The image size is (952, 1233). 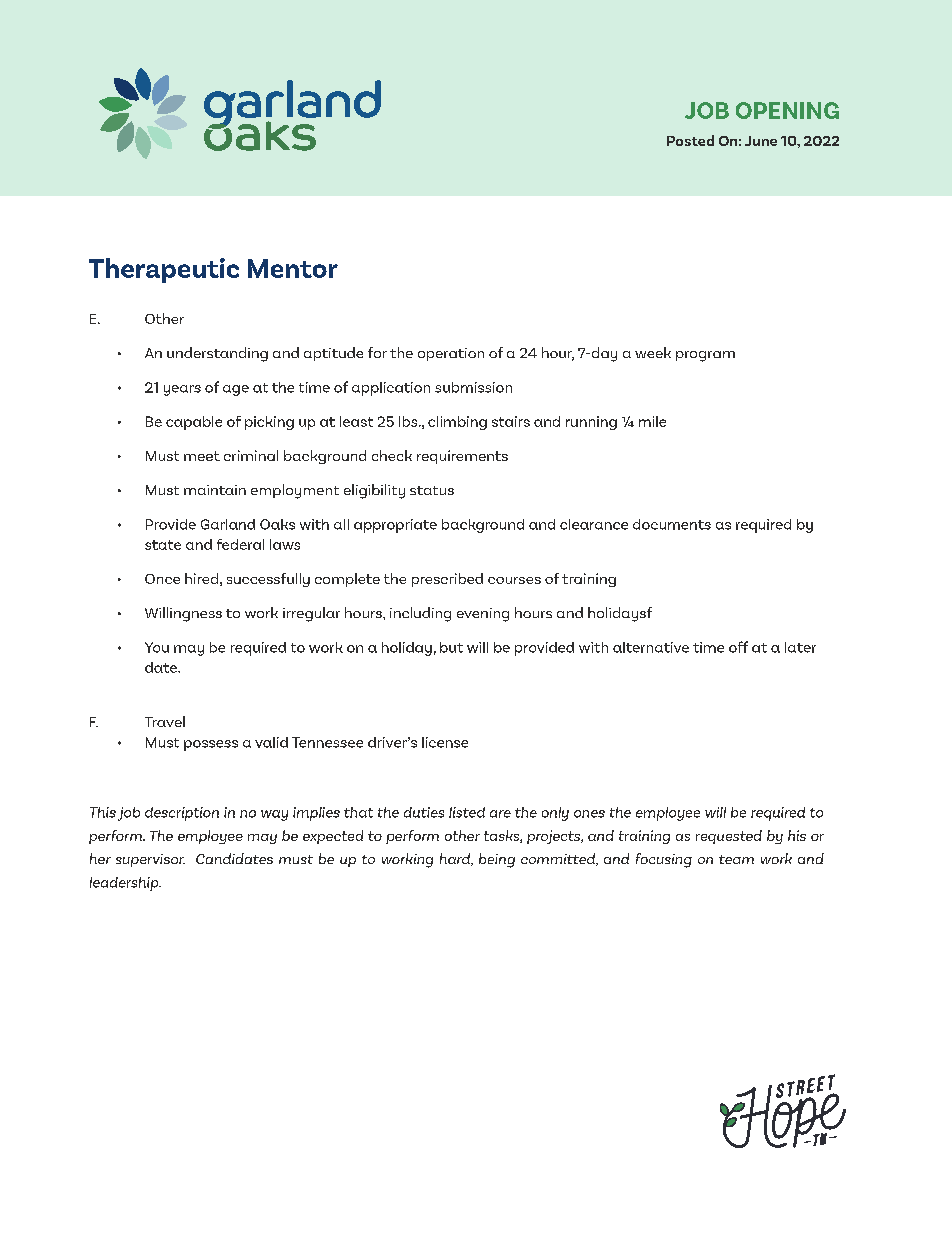 I want to click on maintain, so click(x=215, y=490).
